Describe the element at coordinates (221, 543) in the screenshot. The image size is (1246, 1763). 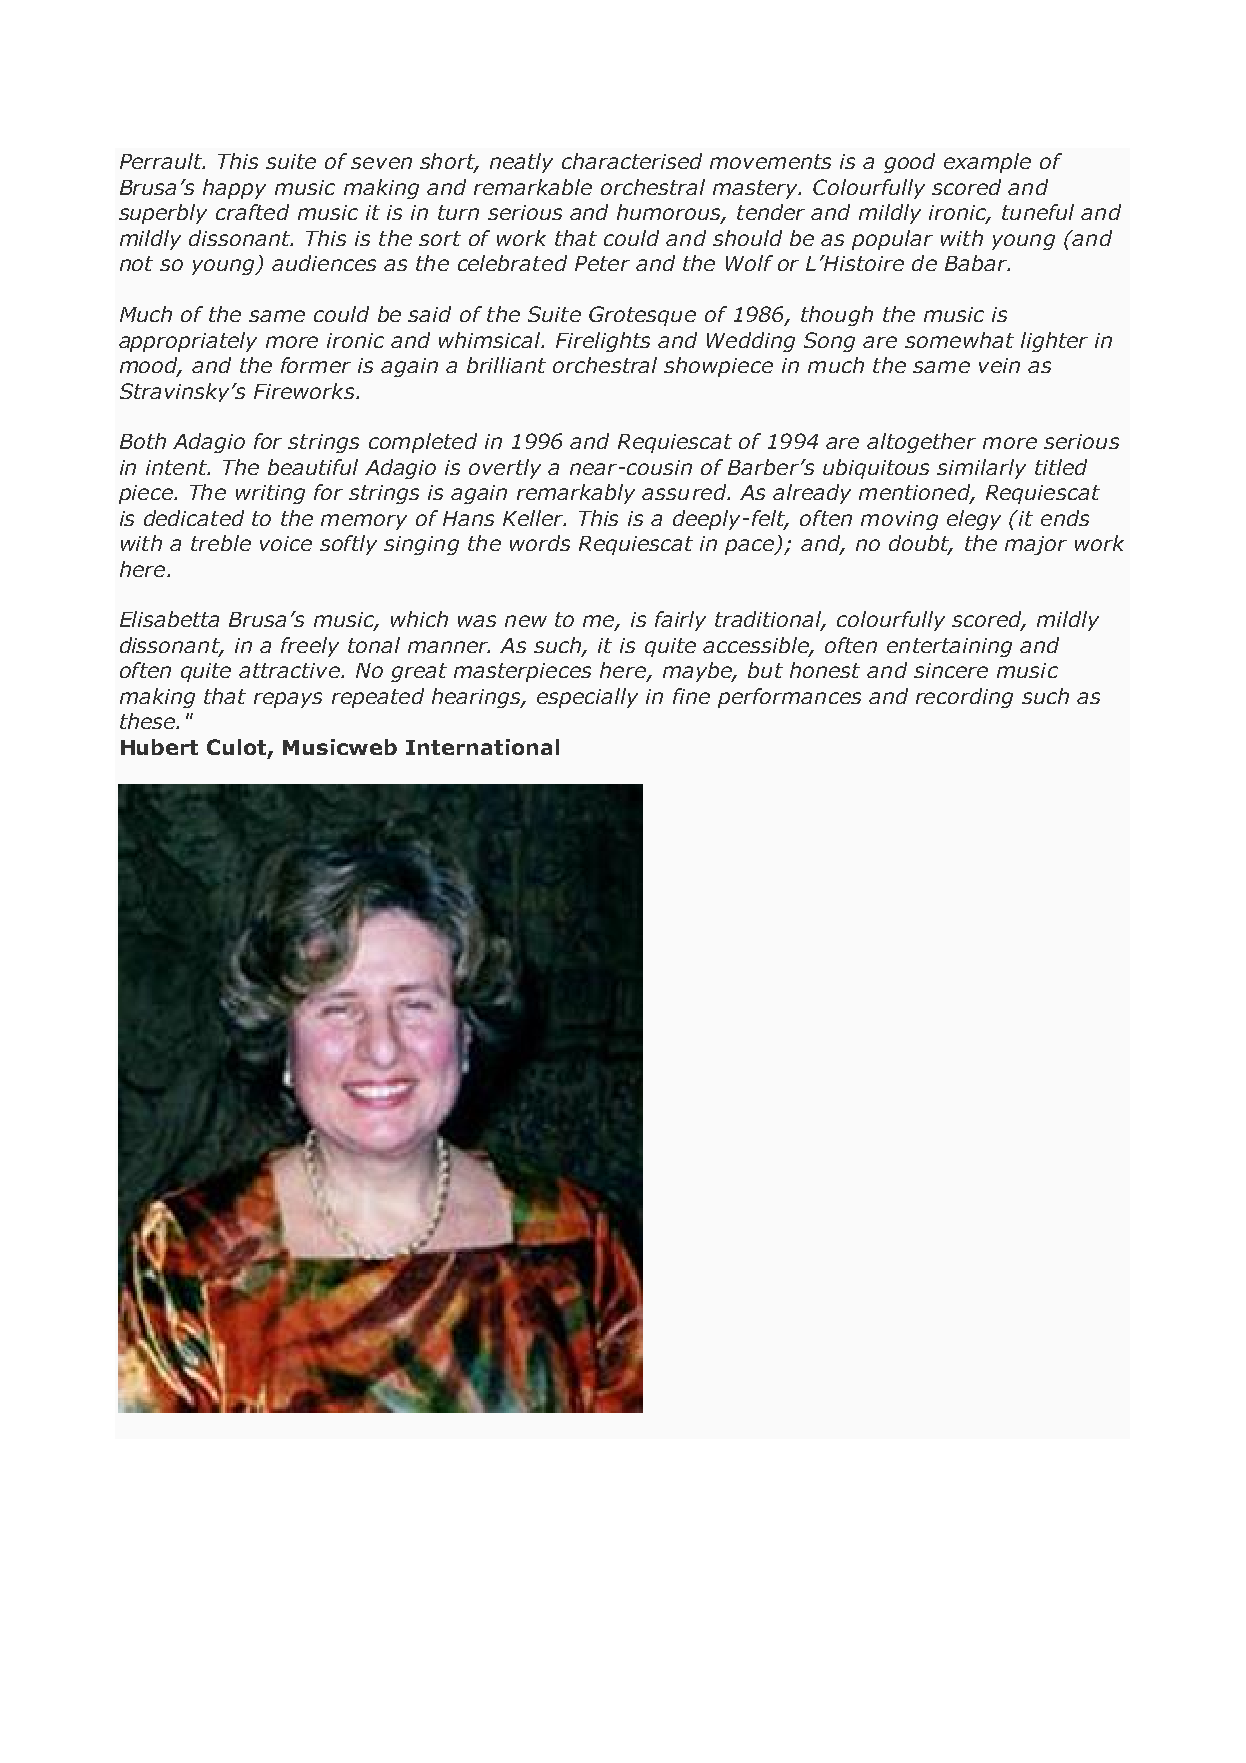
I see `treble` at that location.
